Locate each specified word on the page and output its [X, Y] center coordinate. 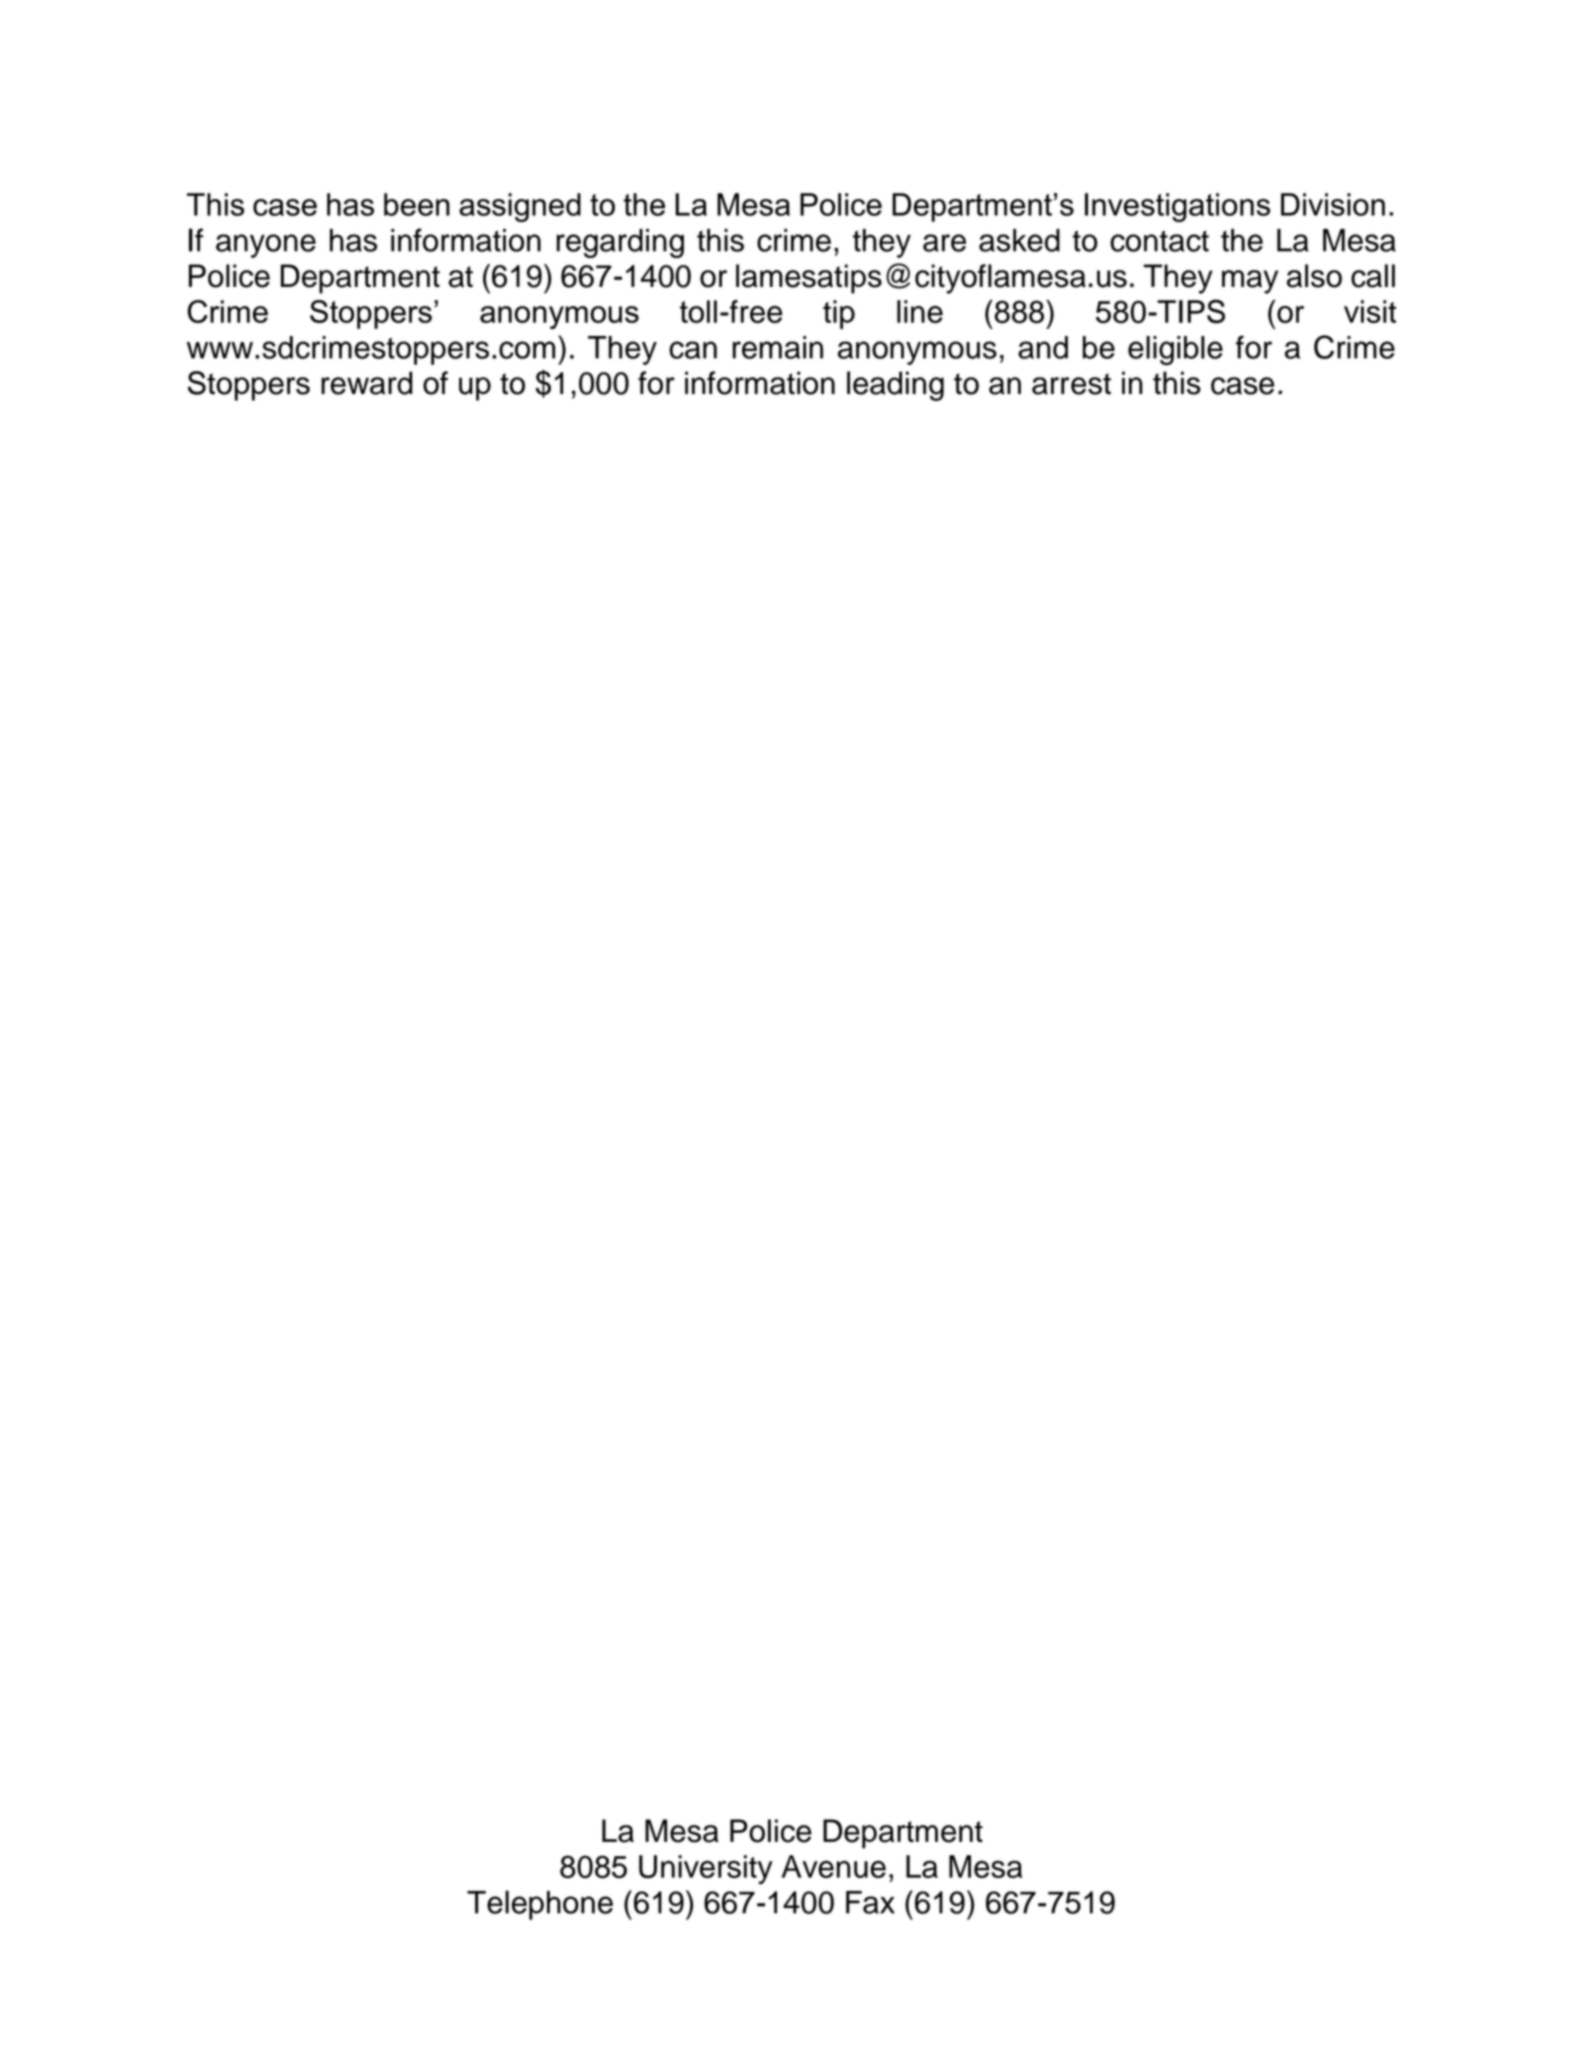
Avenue [834, 1866]
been [417, 204]
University [706, 1870]
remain [778, 347]
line [920, 311]
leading [895, 386]
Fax [870, 1902]
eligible [1175, 350]
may [1250, 282]
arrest [1071, 384]
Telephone [540, 1905]
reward [366, 383]
